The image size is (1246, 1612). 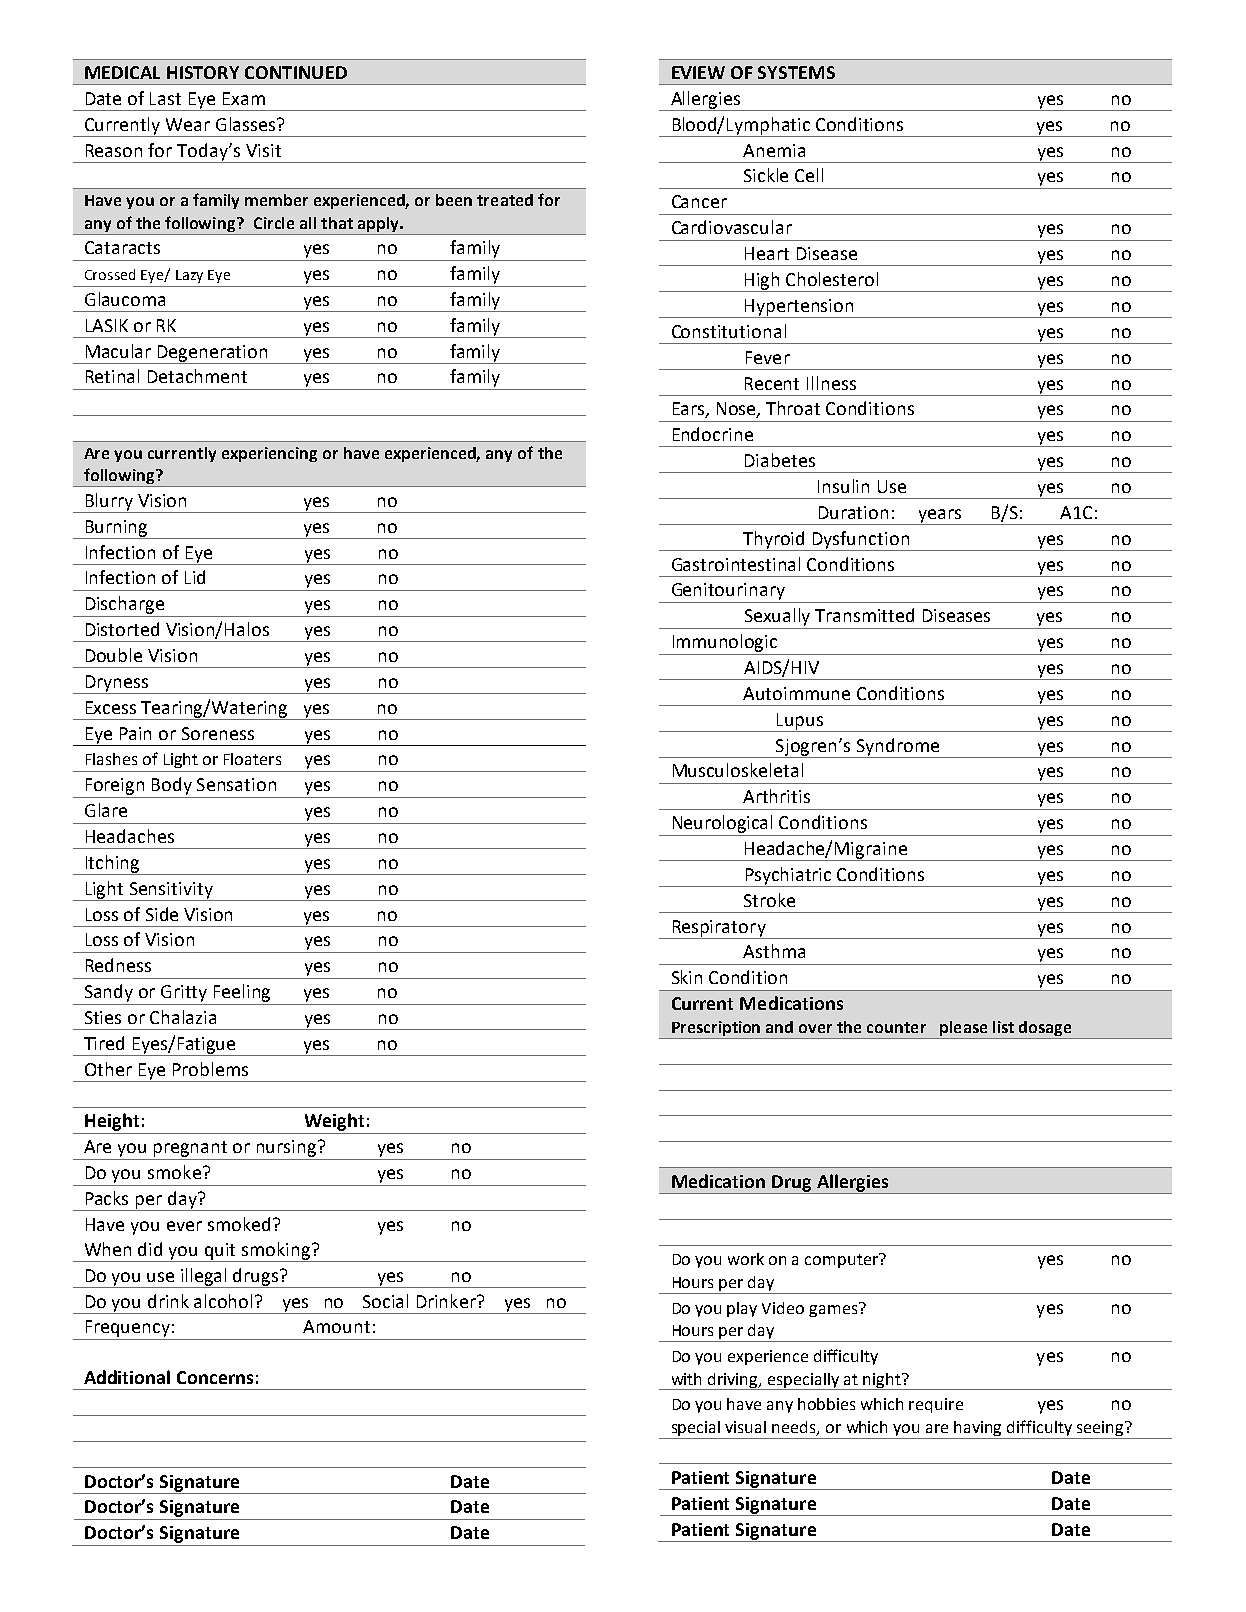 I want to click on Insulin, so click(x=843, y=486).
